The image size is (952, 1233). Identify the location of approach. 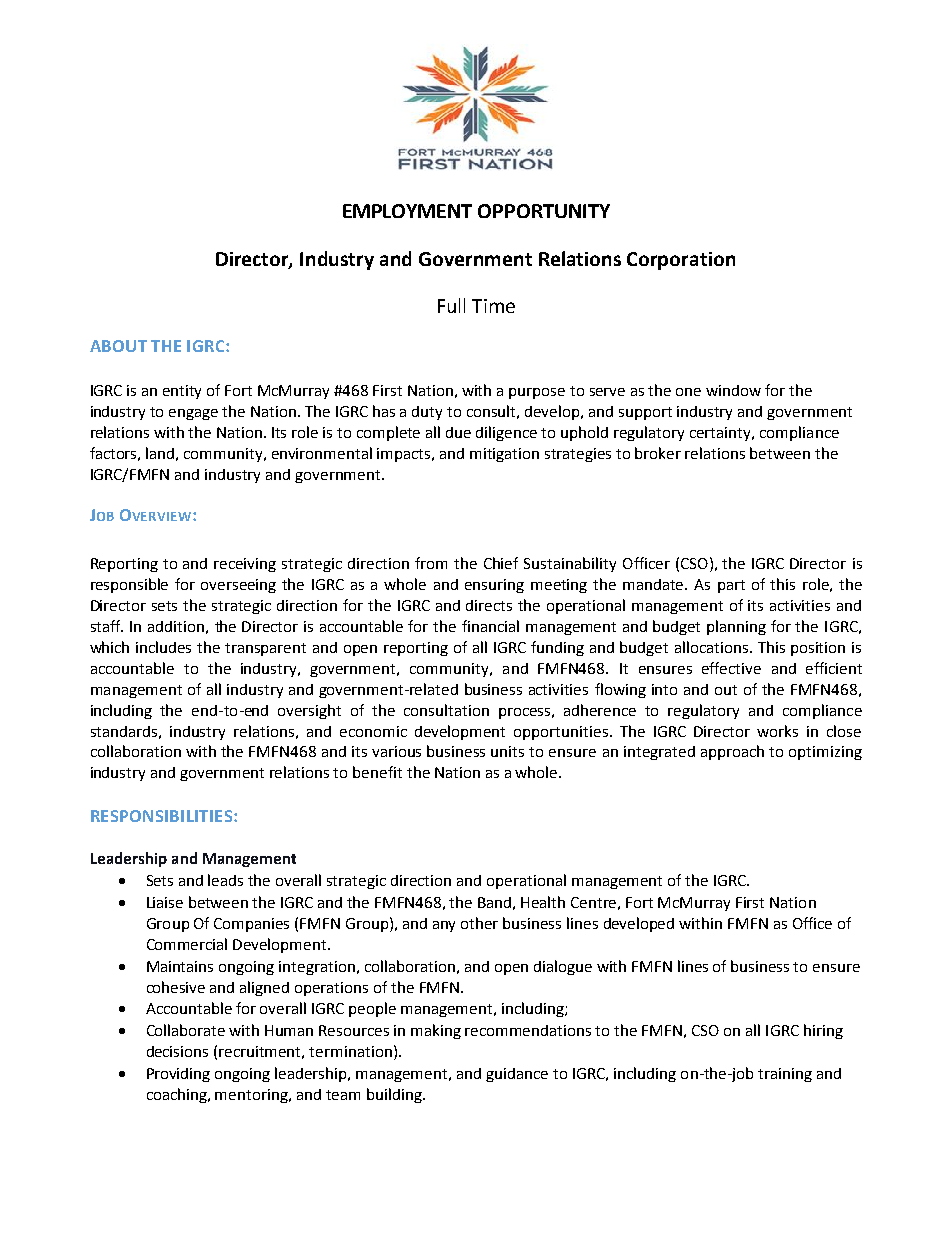
(732, 752).
